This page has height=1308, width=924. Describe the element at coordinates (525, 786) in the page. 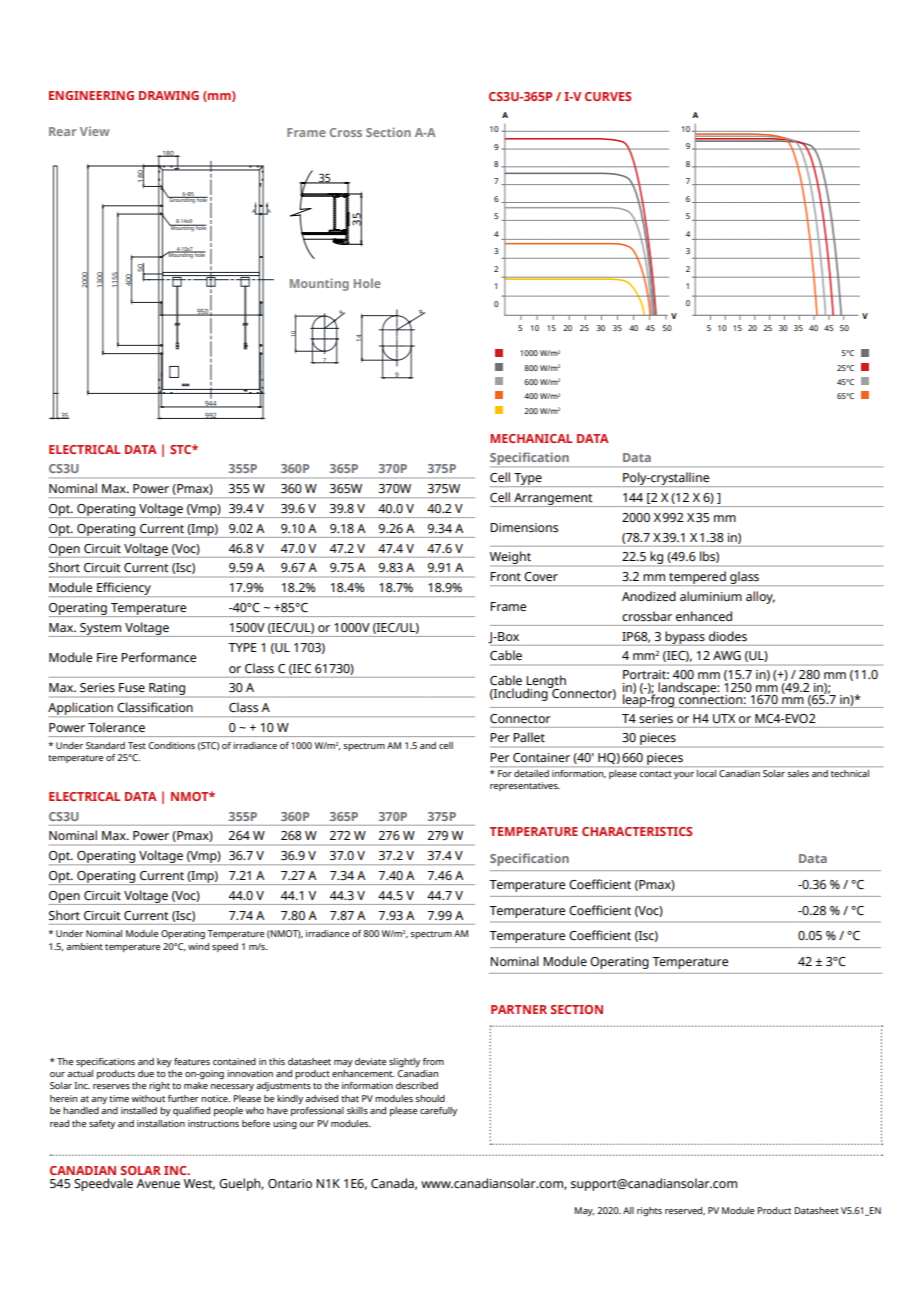

I see `representatives` at that location.
